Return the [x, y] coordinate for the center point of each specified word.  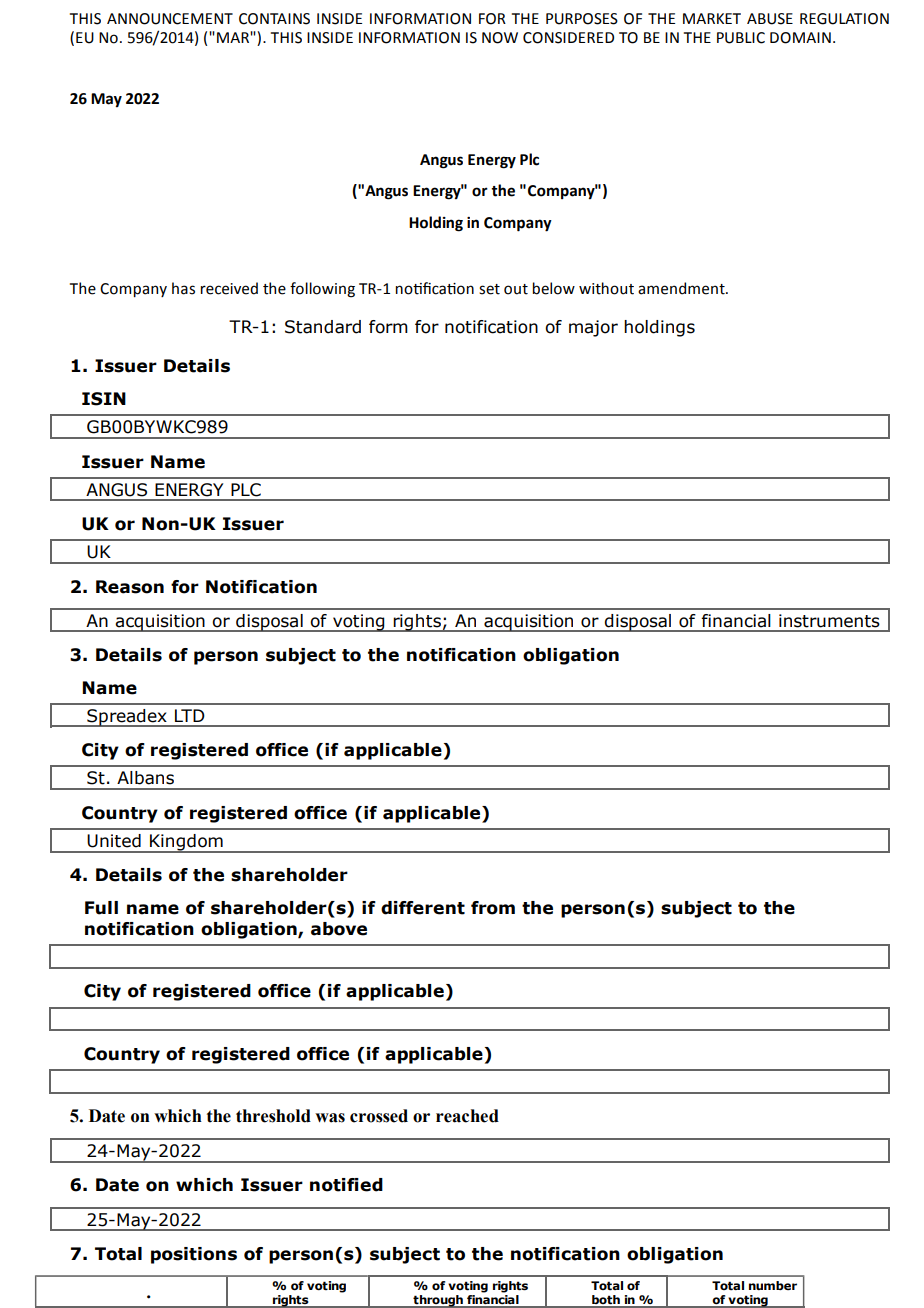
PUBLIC [741, 38]
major [593, 328]
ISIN [104, 399]
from [493, 908]
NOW [500, 38]
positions [194, 1255]
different [423, 908]
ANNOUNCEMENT [170, 19]
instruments [829, 621]
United [114, 841]
